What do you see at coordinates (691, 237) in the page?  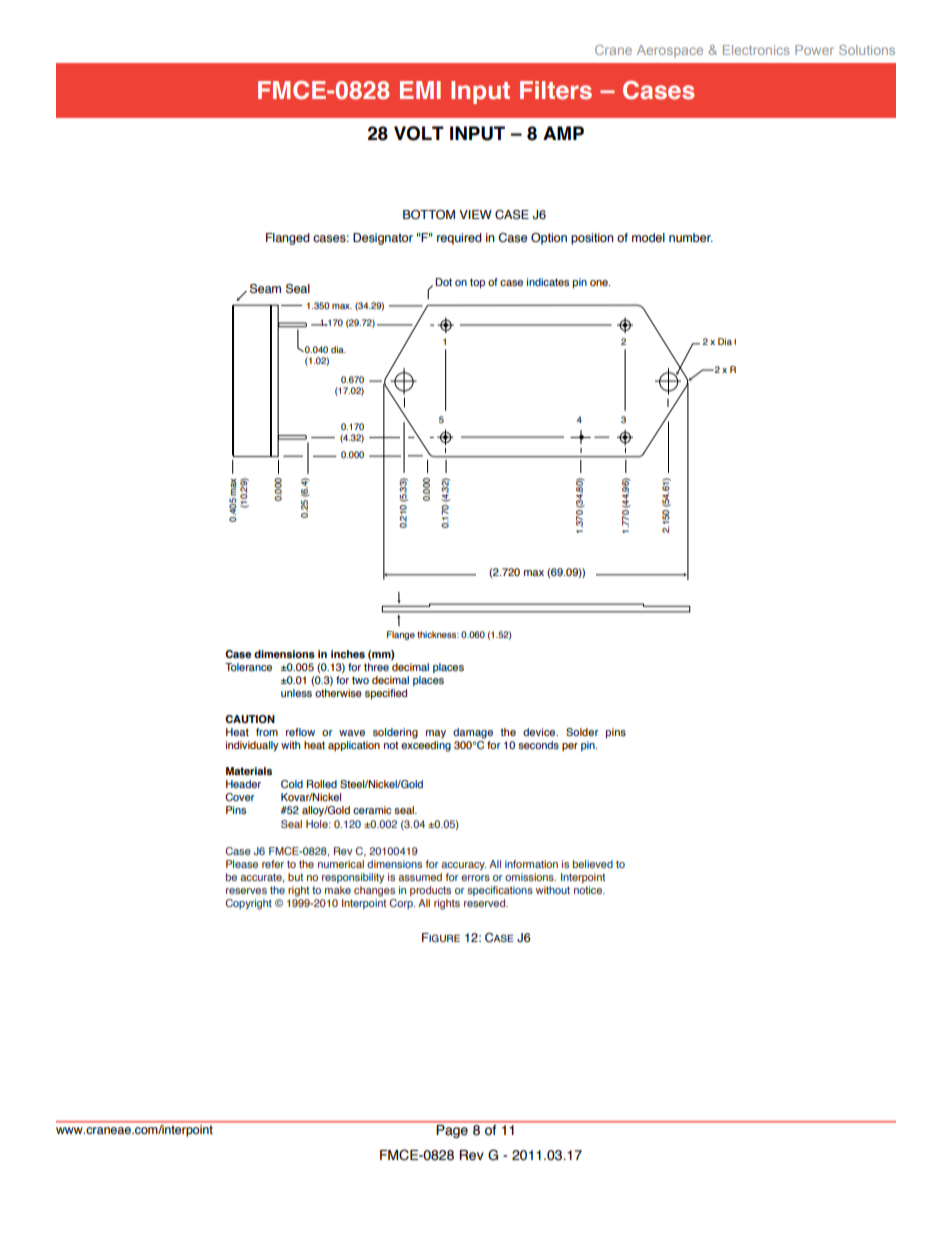 I see `number` at bounding box center [691, 237].
